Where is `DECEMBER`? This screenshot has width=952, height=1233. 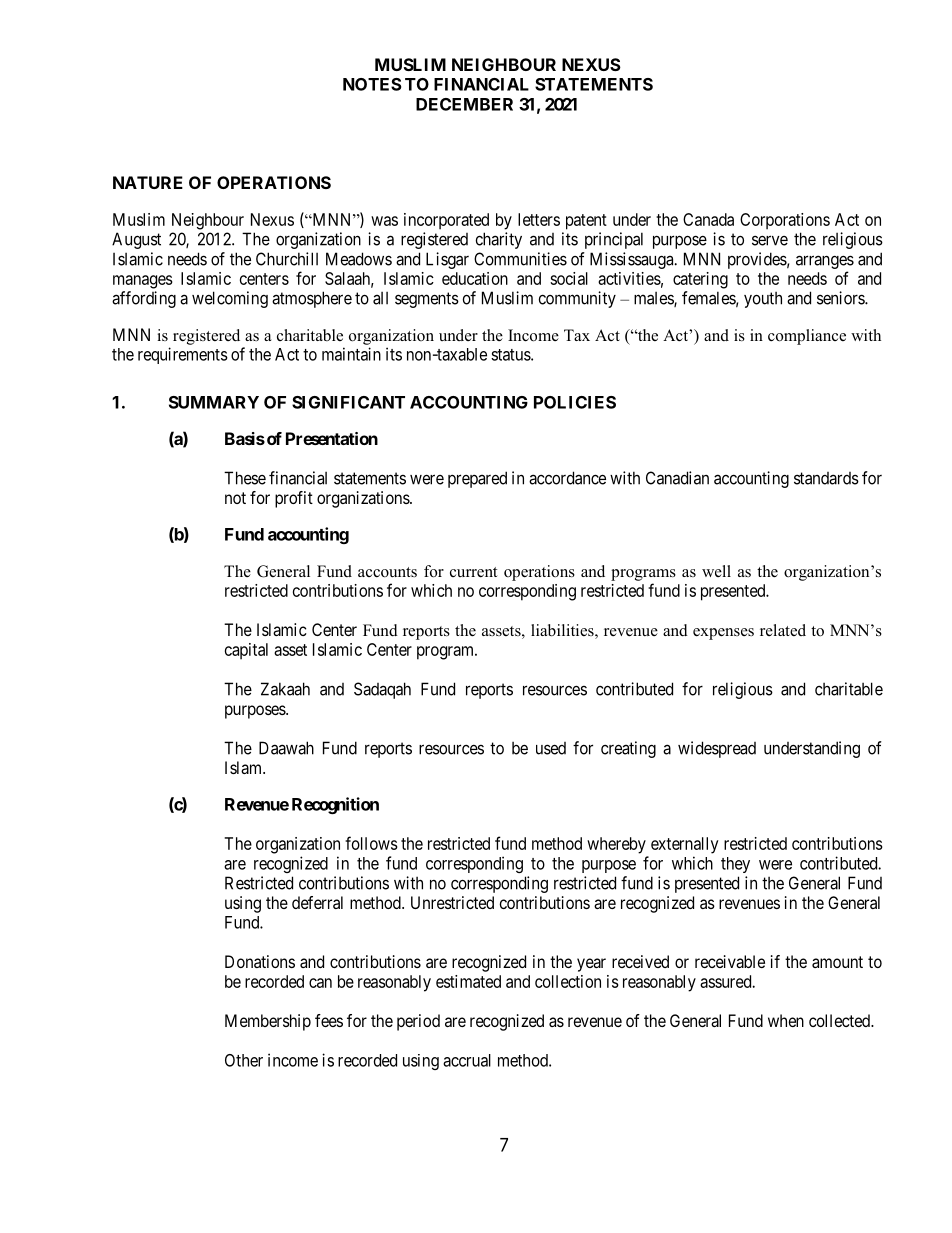 DECEMBER is located at coordinates (464, 104).
